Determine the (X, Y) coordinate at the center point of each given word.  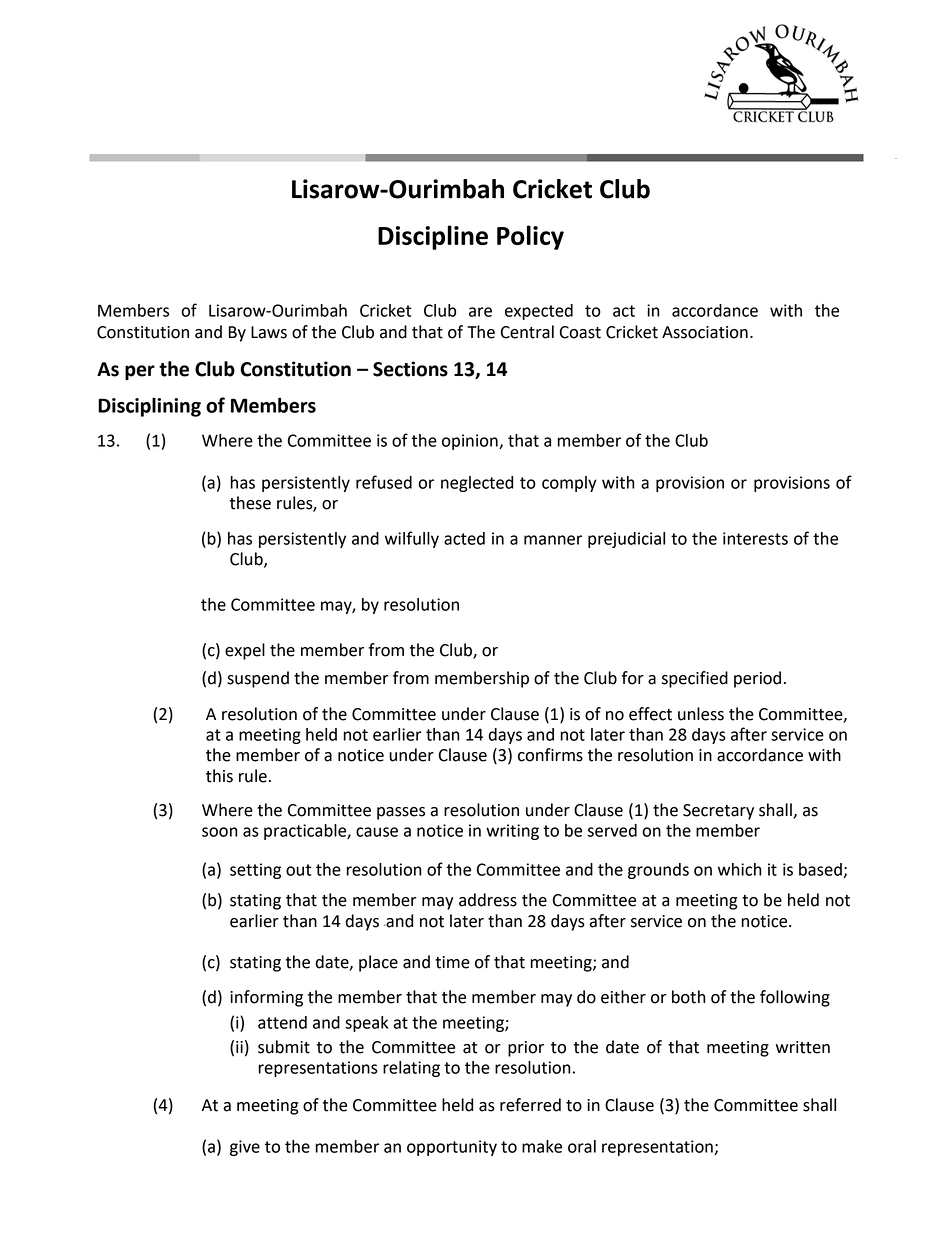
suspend (258, 679)
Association (705, 332)
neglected (477, 484)
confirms (550, 755)
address (488, 900)
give (245, 1148)
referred (530, 1105)
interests (755, 538)
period (757, 679)
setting (255, 871)
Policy (530, 237)
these (250, 503)
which (740, 869)
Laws (269, 332)
